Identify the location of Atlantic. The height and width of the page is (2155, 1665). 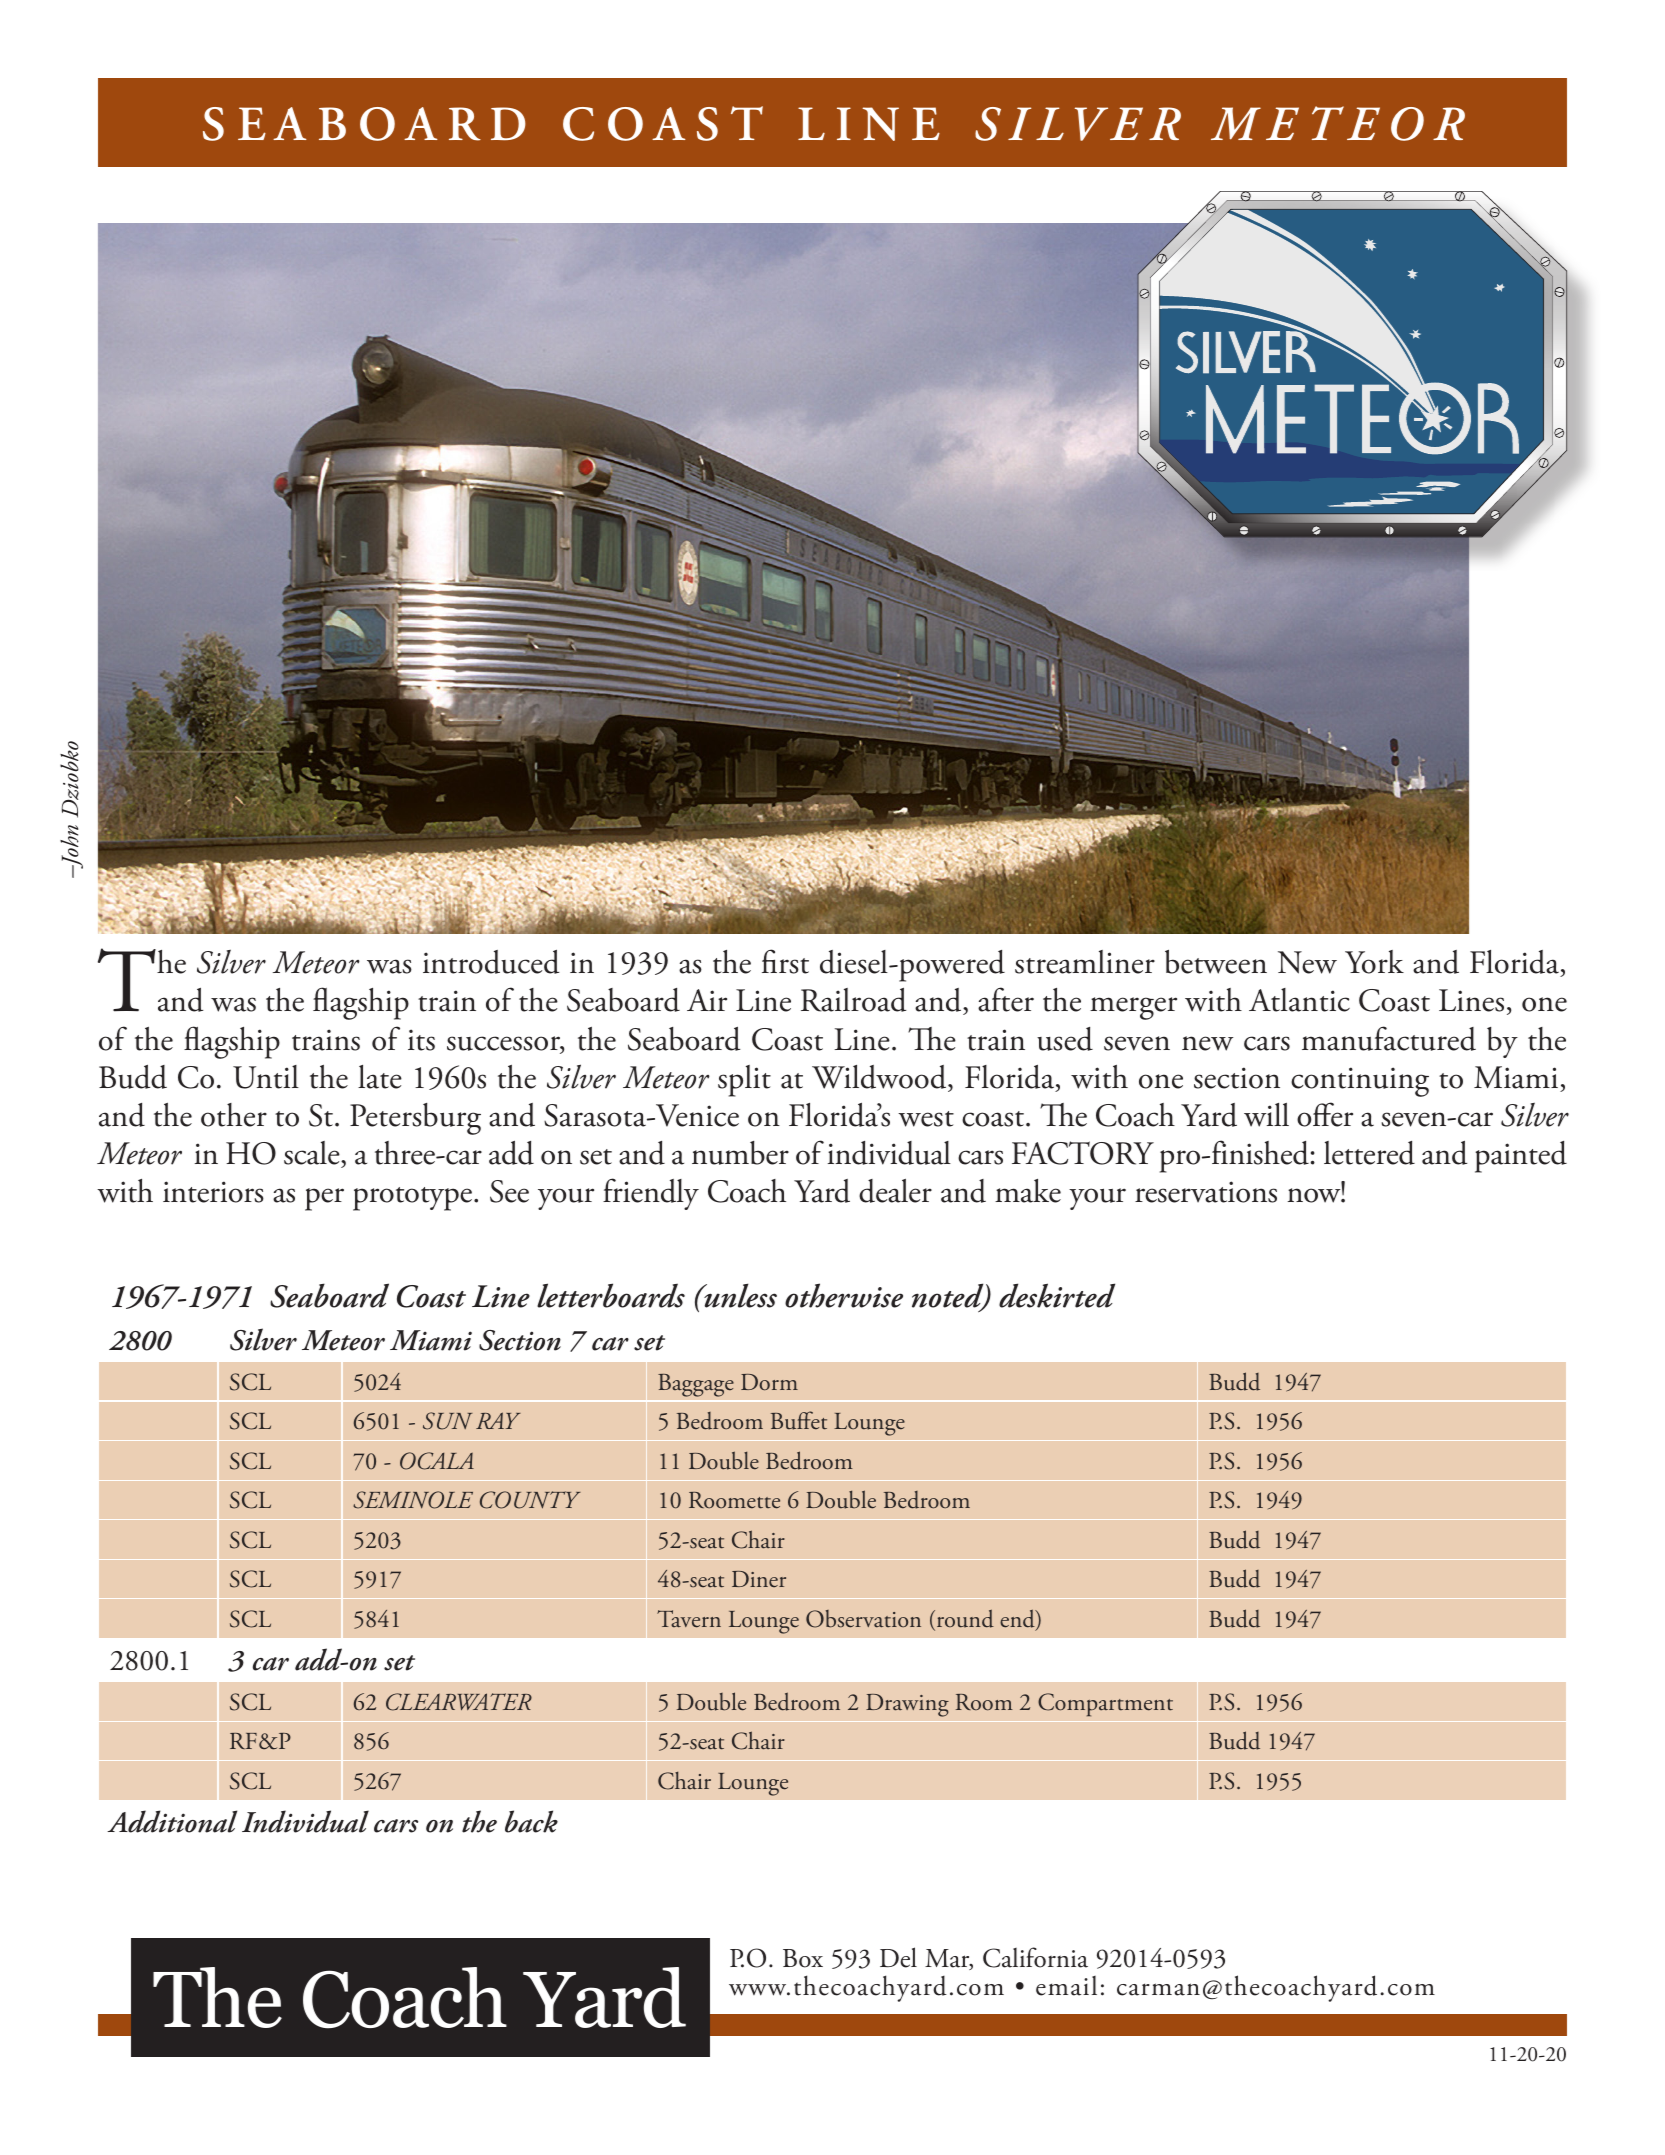
(1299, 1000).
